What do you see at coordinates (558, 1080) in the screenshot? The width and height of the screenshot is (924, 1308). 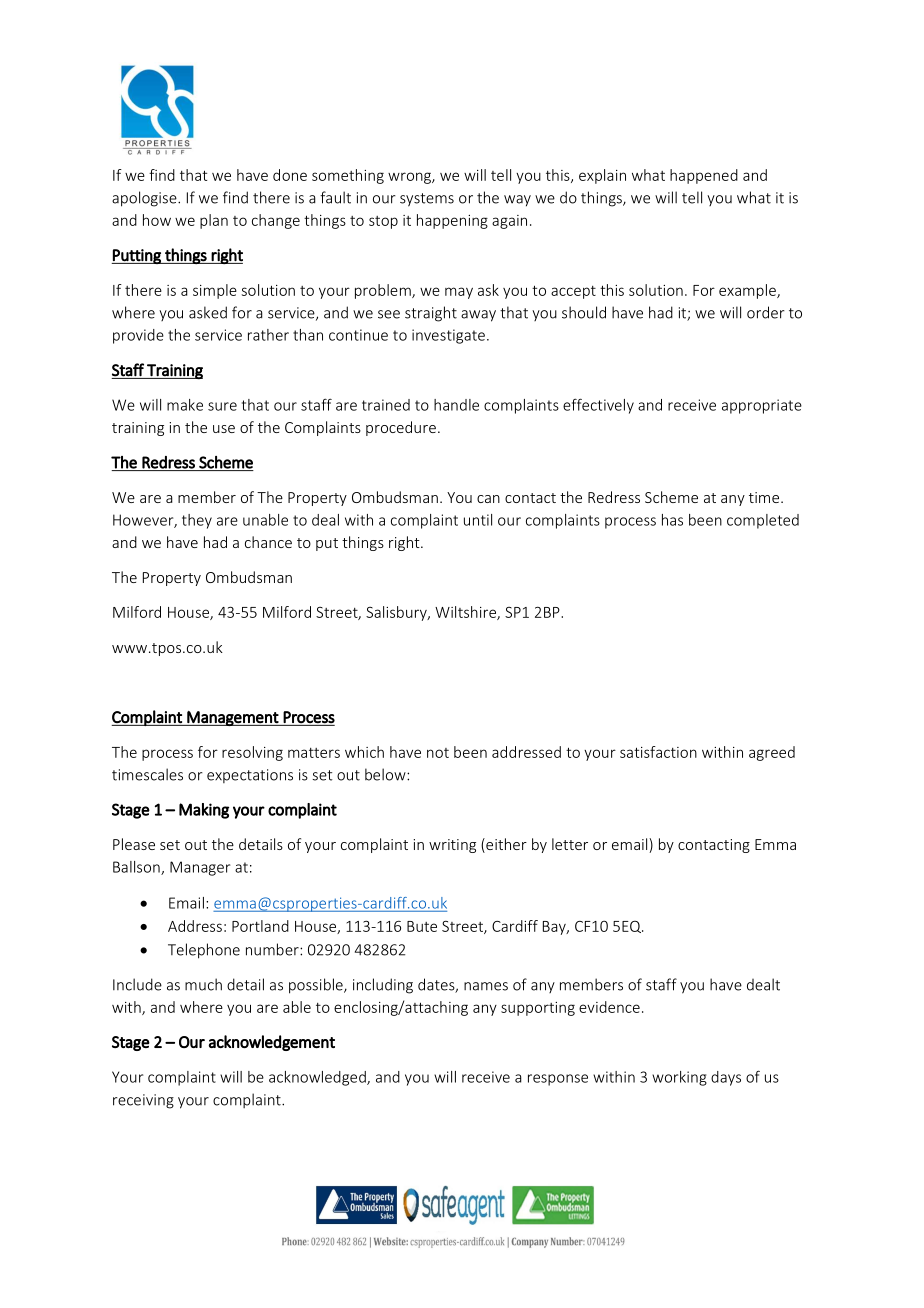 I see `response` at bounding box center [558, 1080].
